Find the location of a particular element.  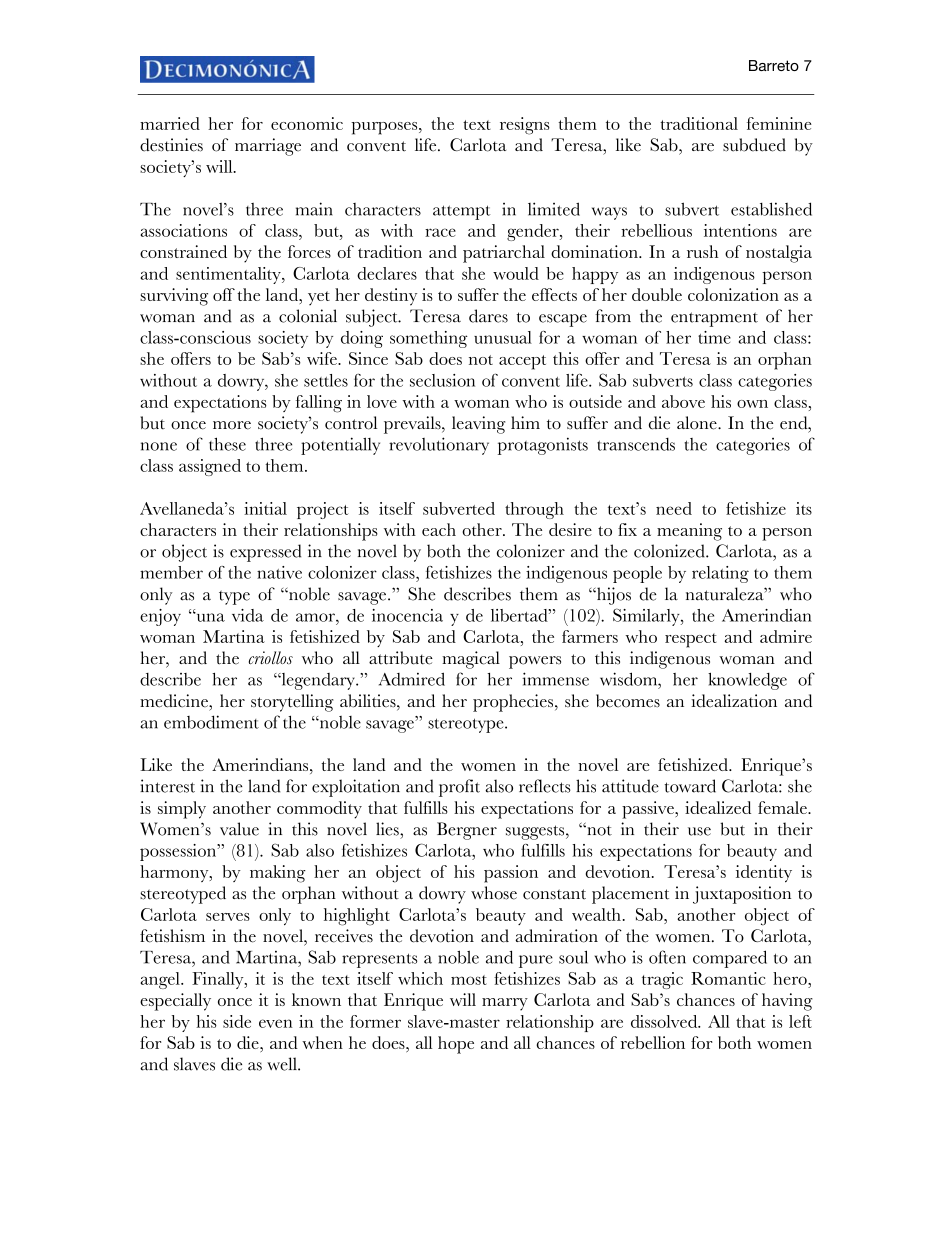

value is located at coordinates (239, 829).
